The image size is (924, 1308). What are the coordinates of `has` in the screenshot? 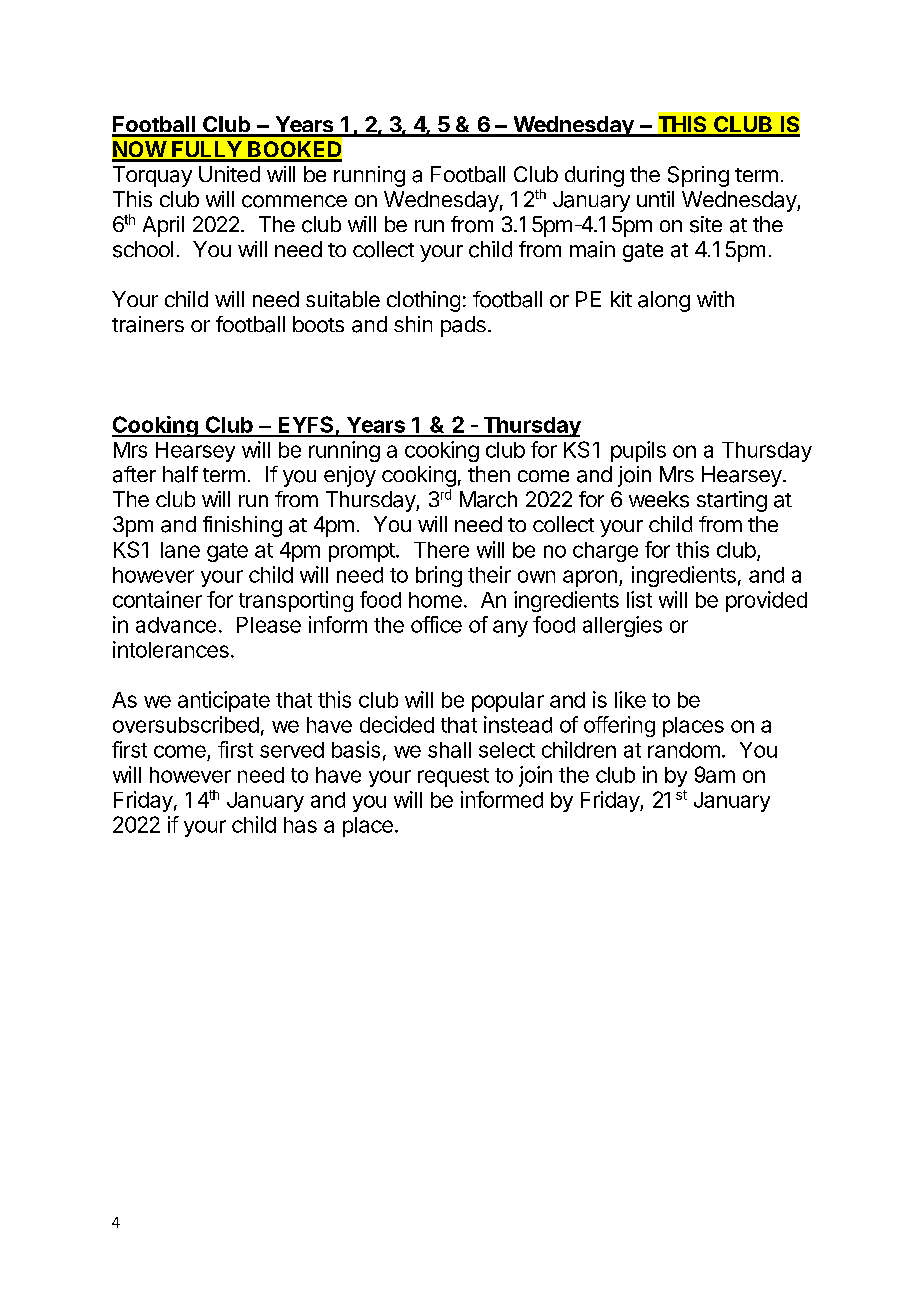 It's located at (300, 825).
